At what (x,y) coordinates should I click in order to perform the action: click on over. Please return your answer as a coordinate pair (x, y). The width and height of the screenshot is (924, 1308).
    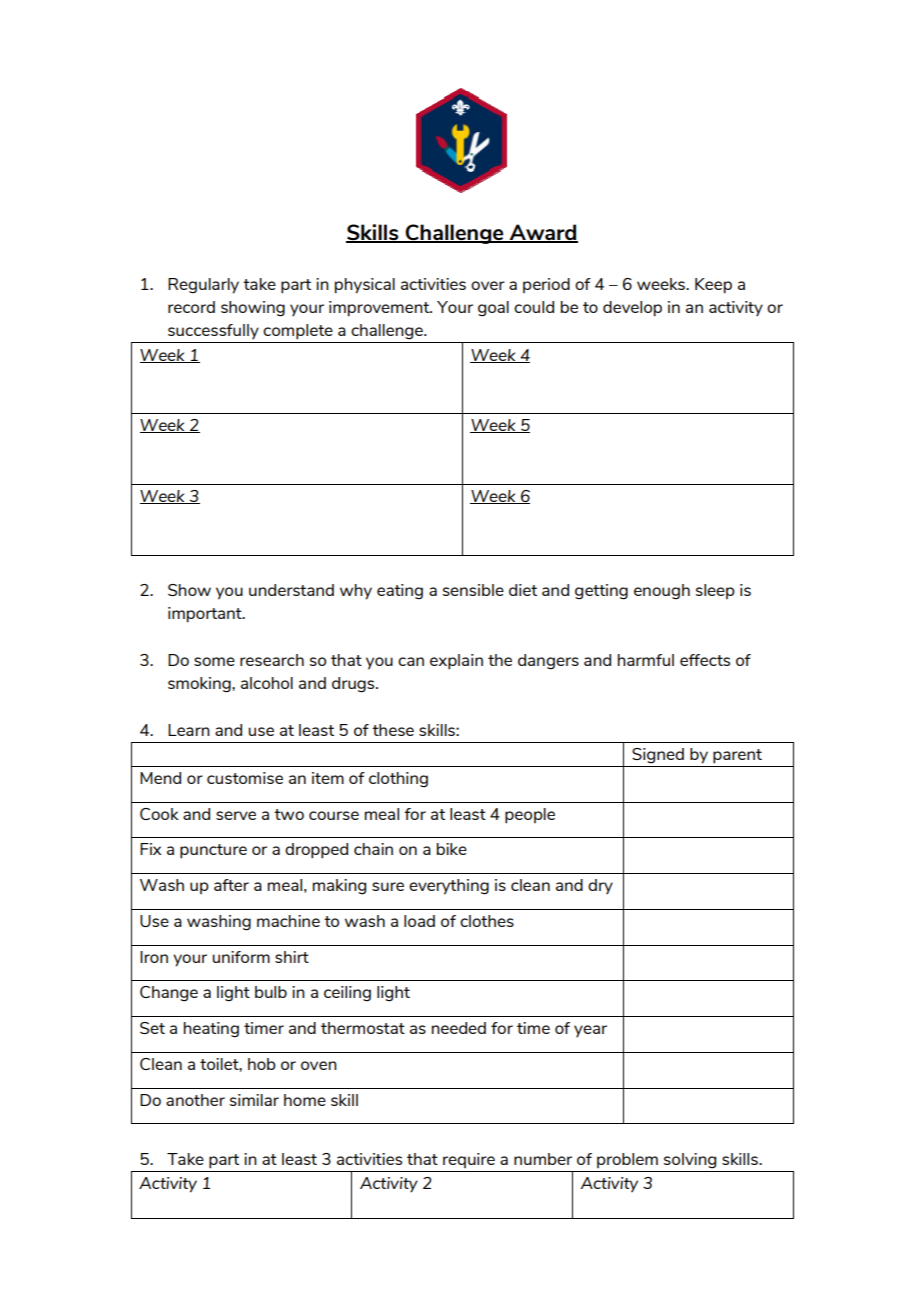
    Looking at the image, I should click on (488, 285).
